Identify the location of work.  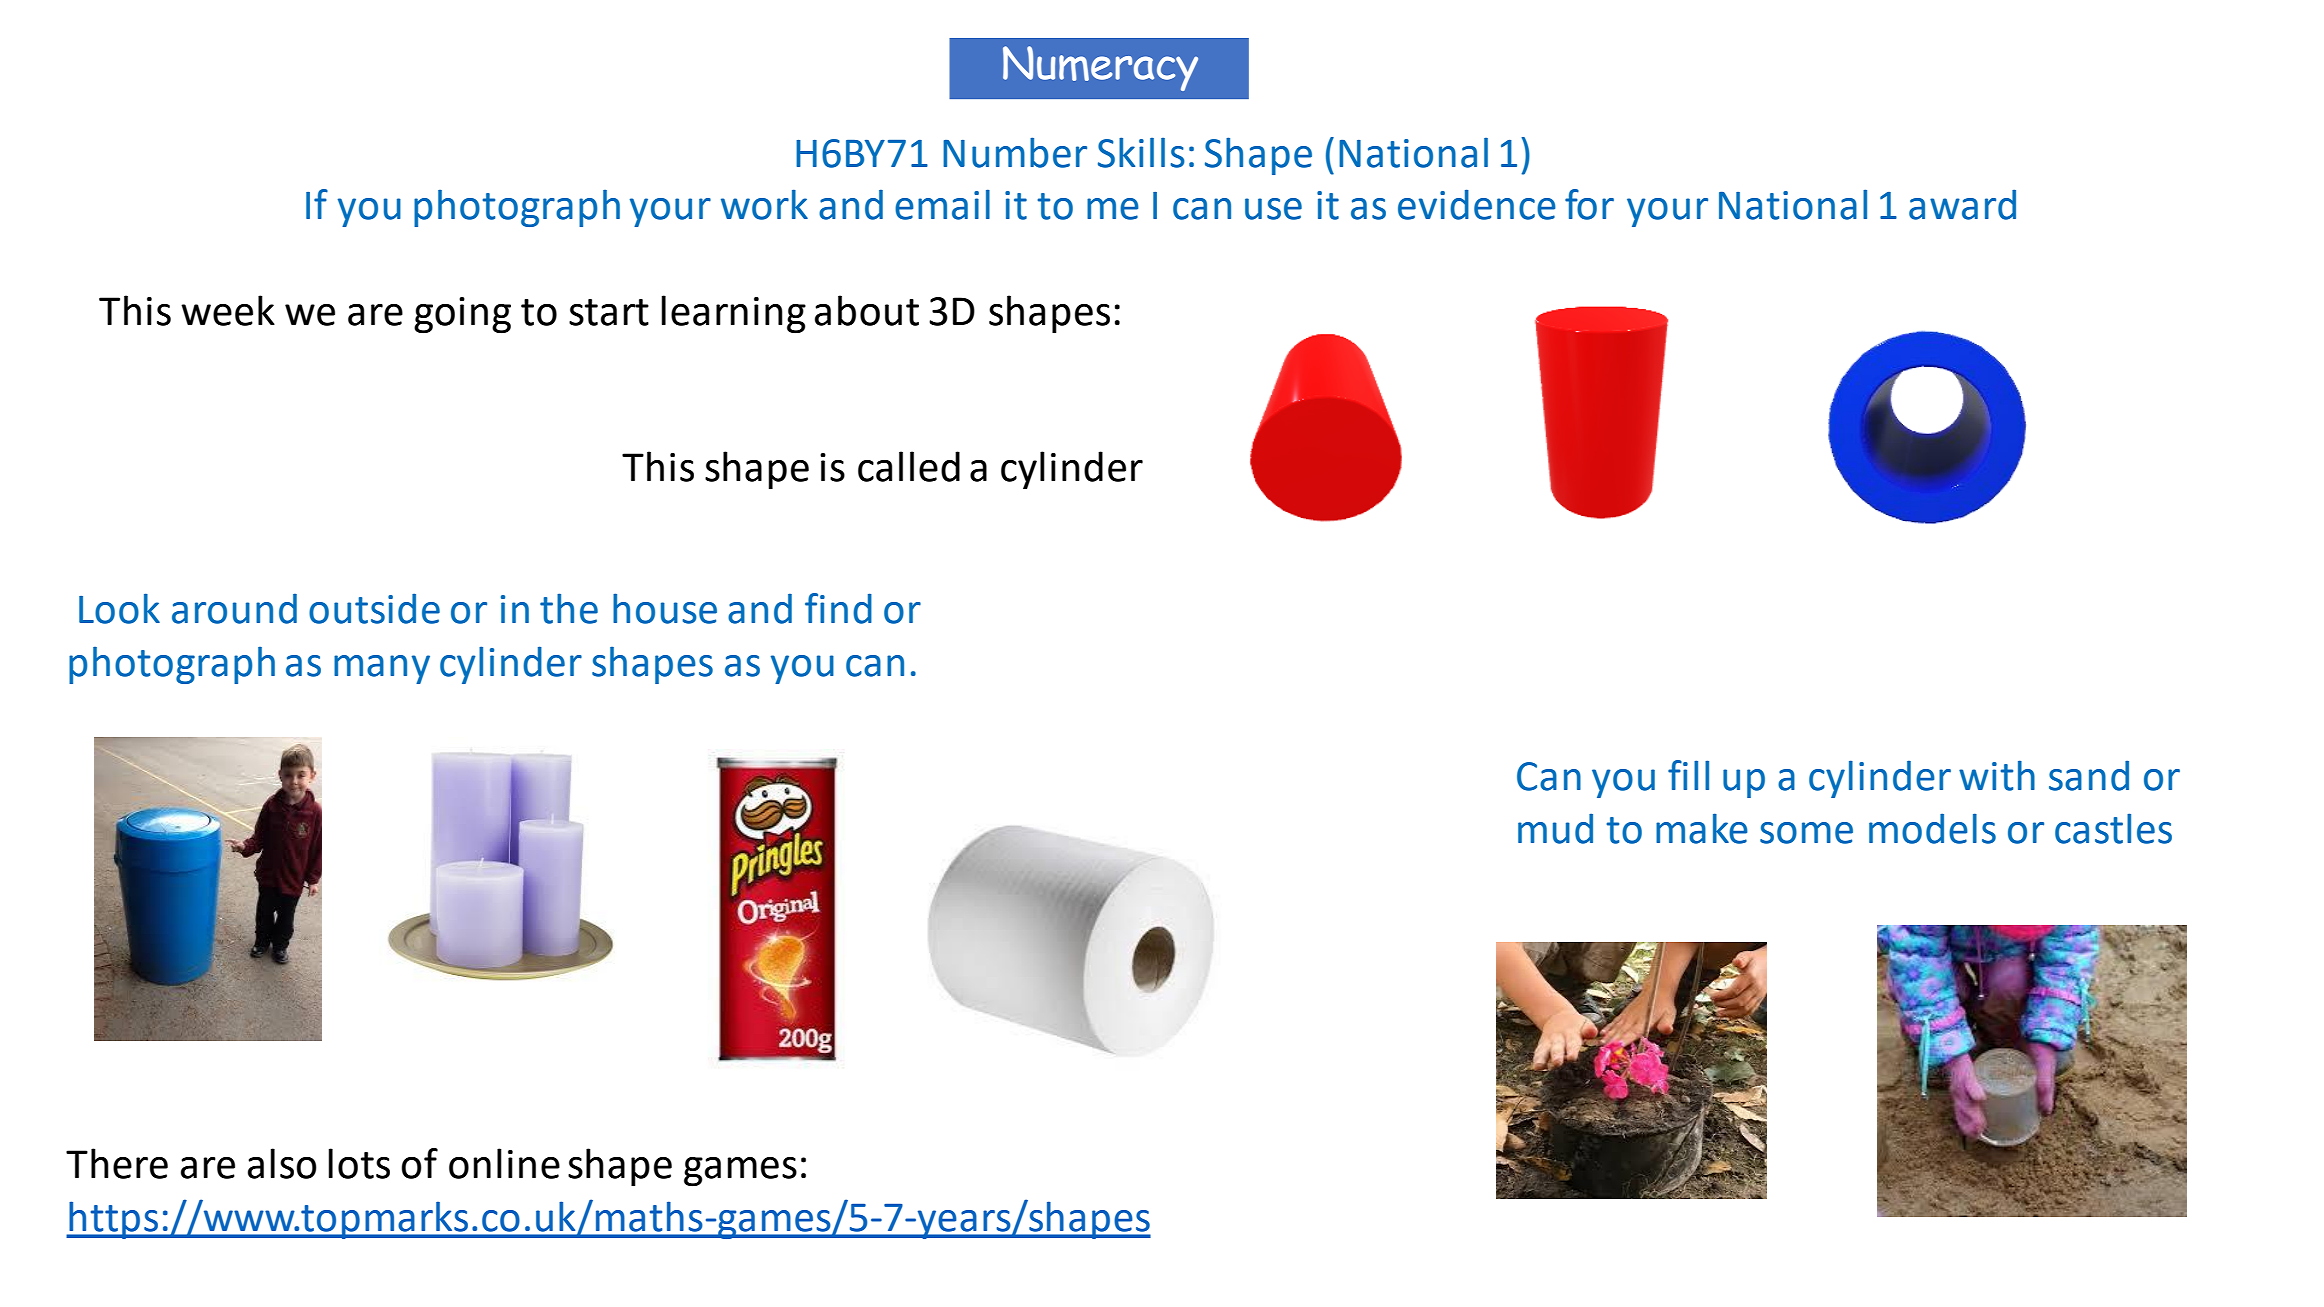
(764, 204).
